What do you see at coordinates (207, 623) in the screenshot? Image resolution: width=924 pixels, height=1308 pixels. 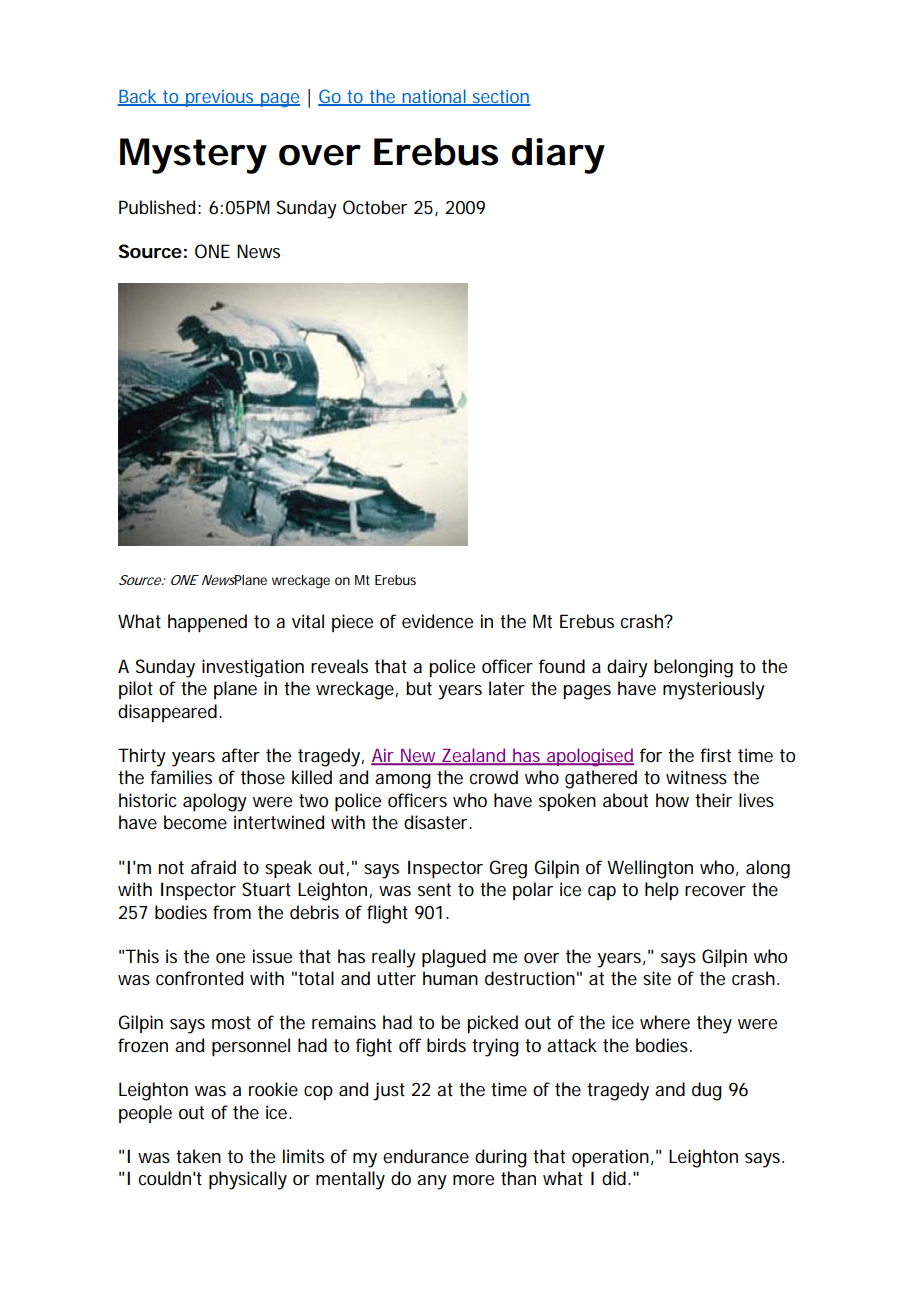 I see `happened` at bounding box center [207, 623].
